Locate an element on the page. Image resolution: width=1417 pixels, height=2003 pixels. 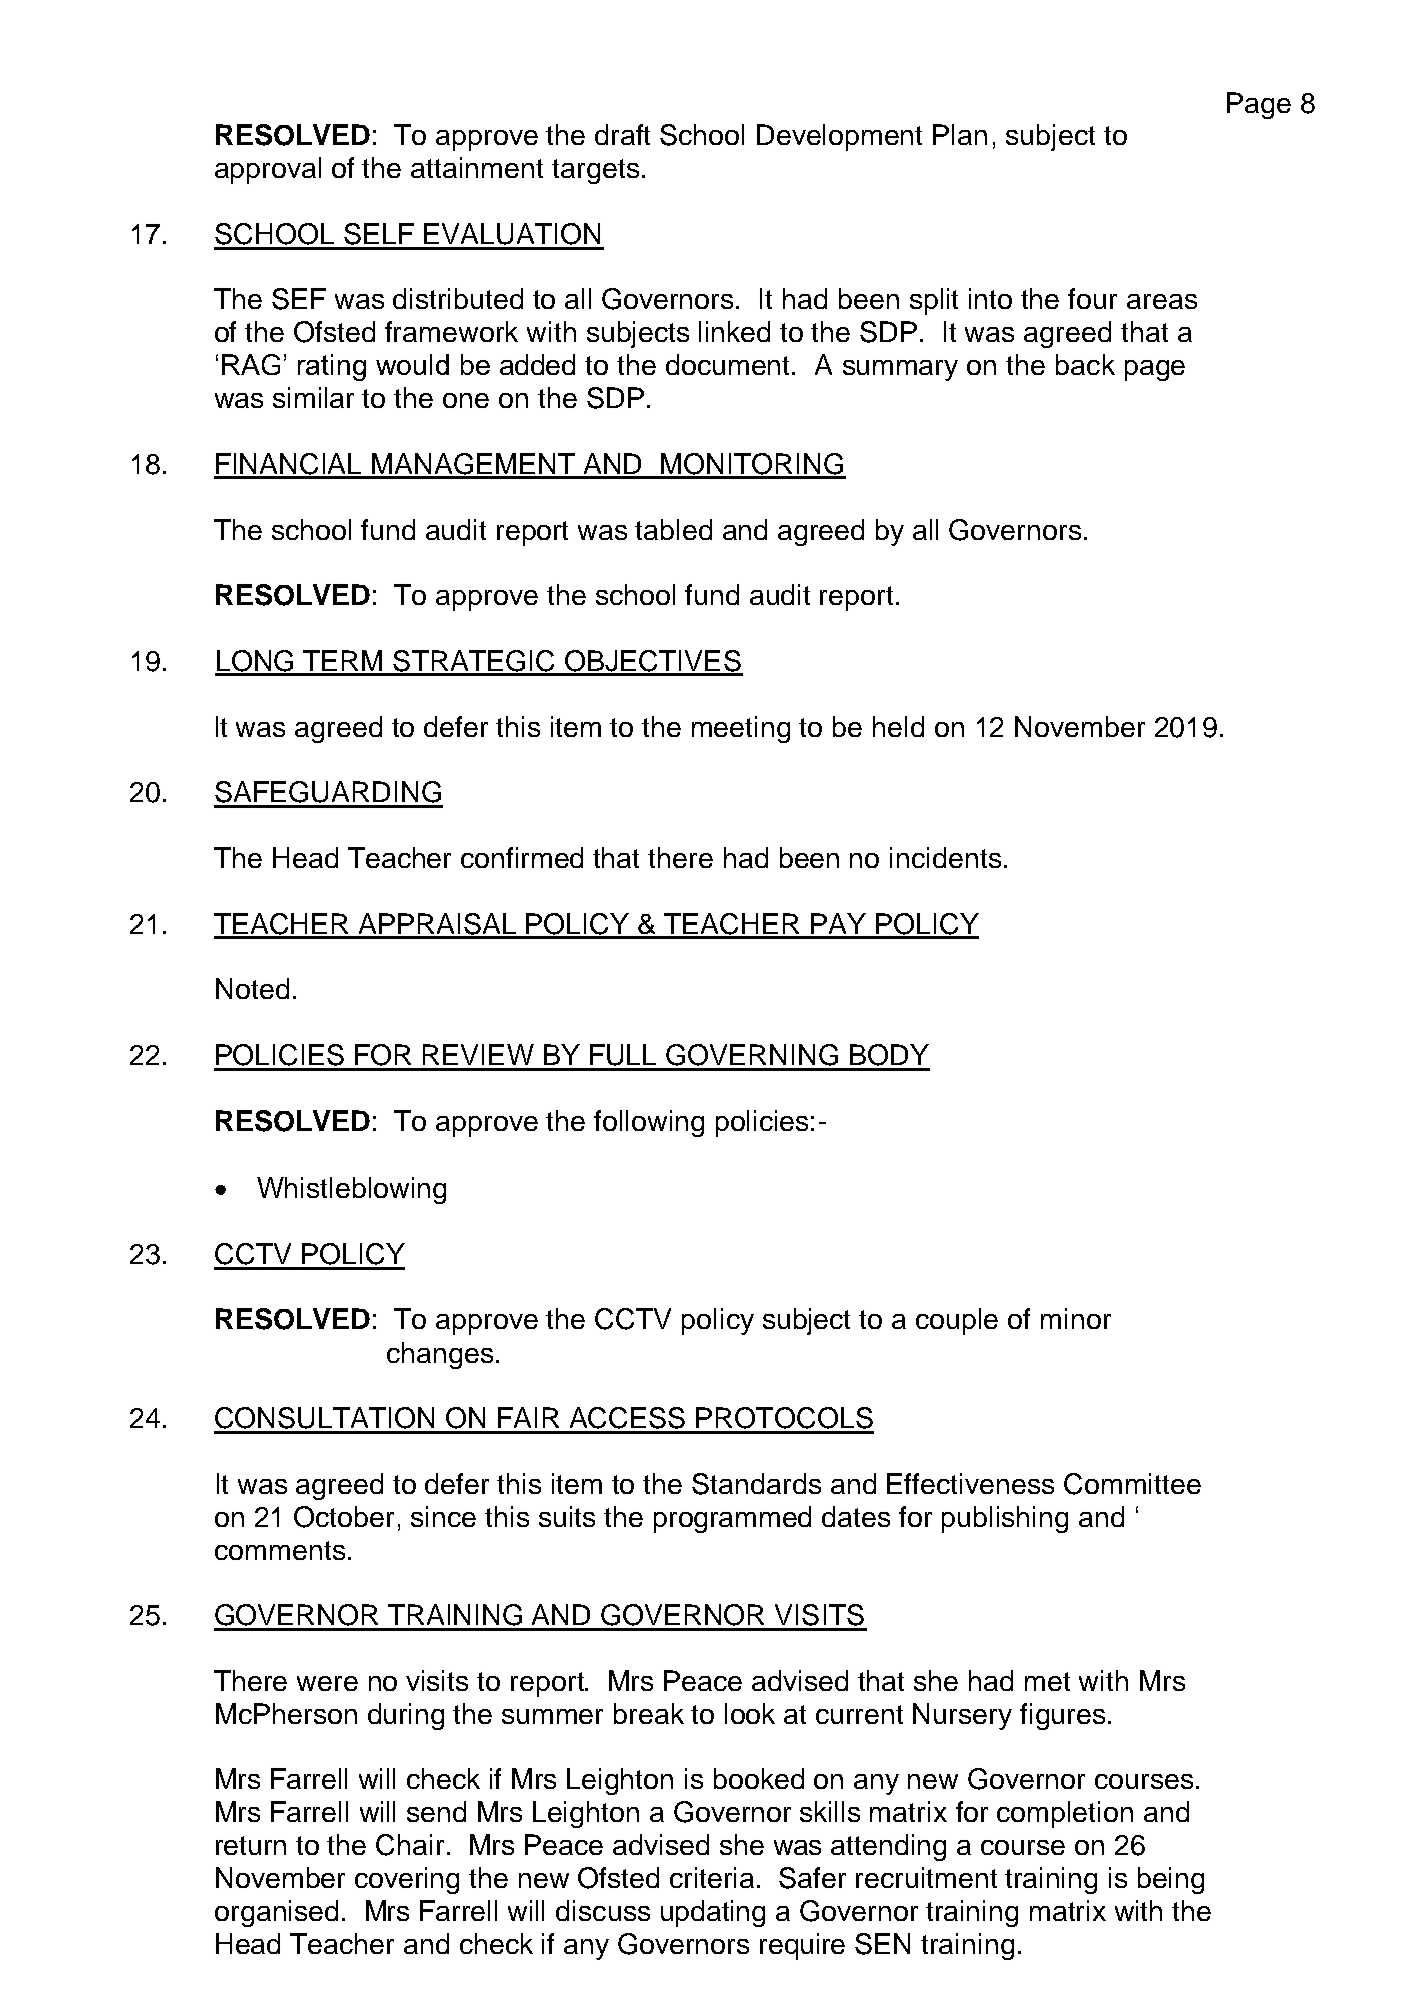
confirmed is located at coordinates (522, 857).
